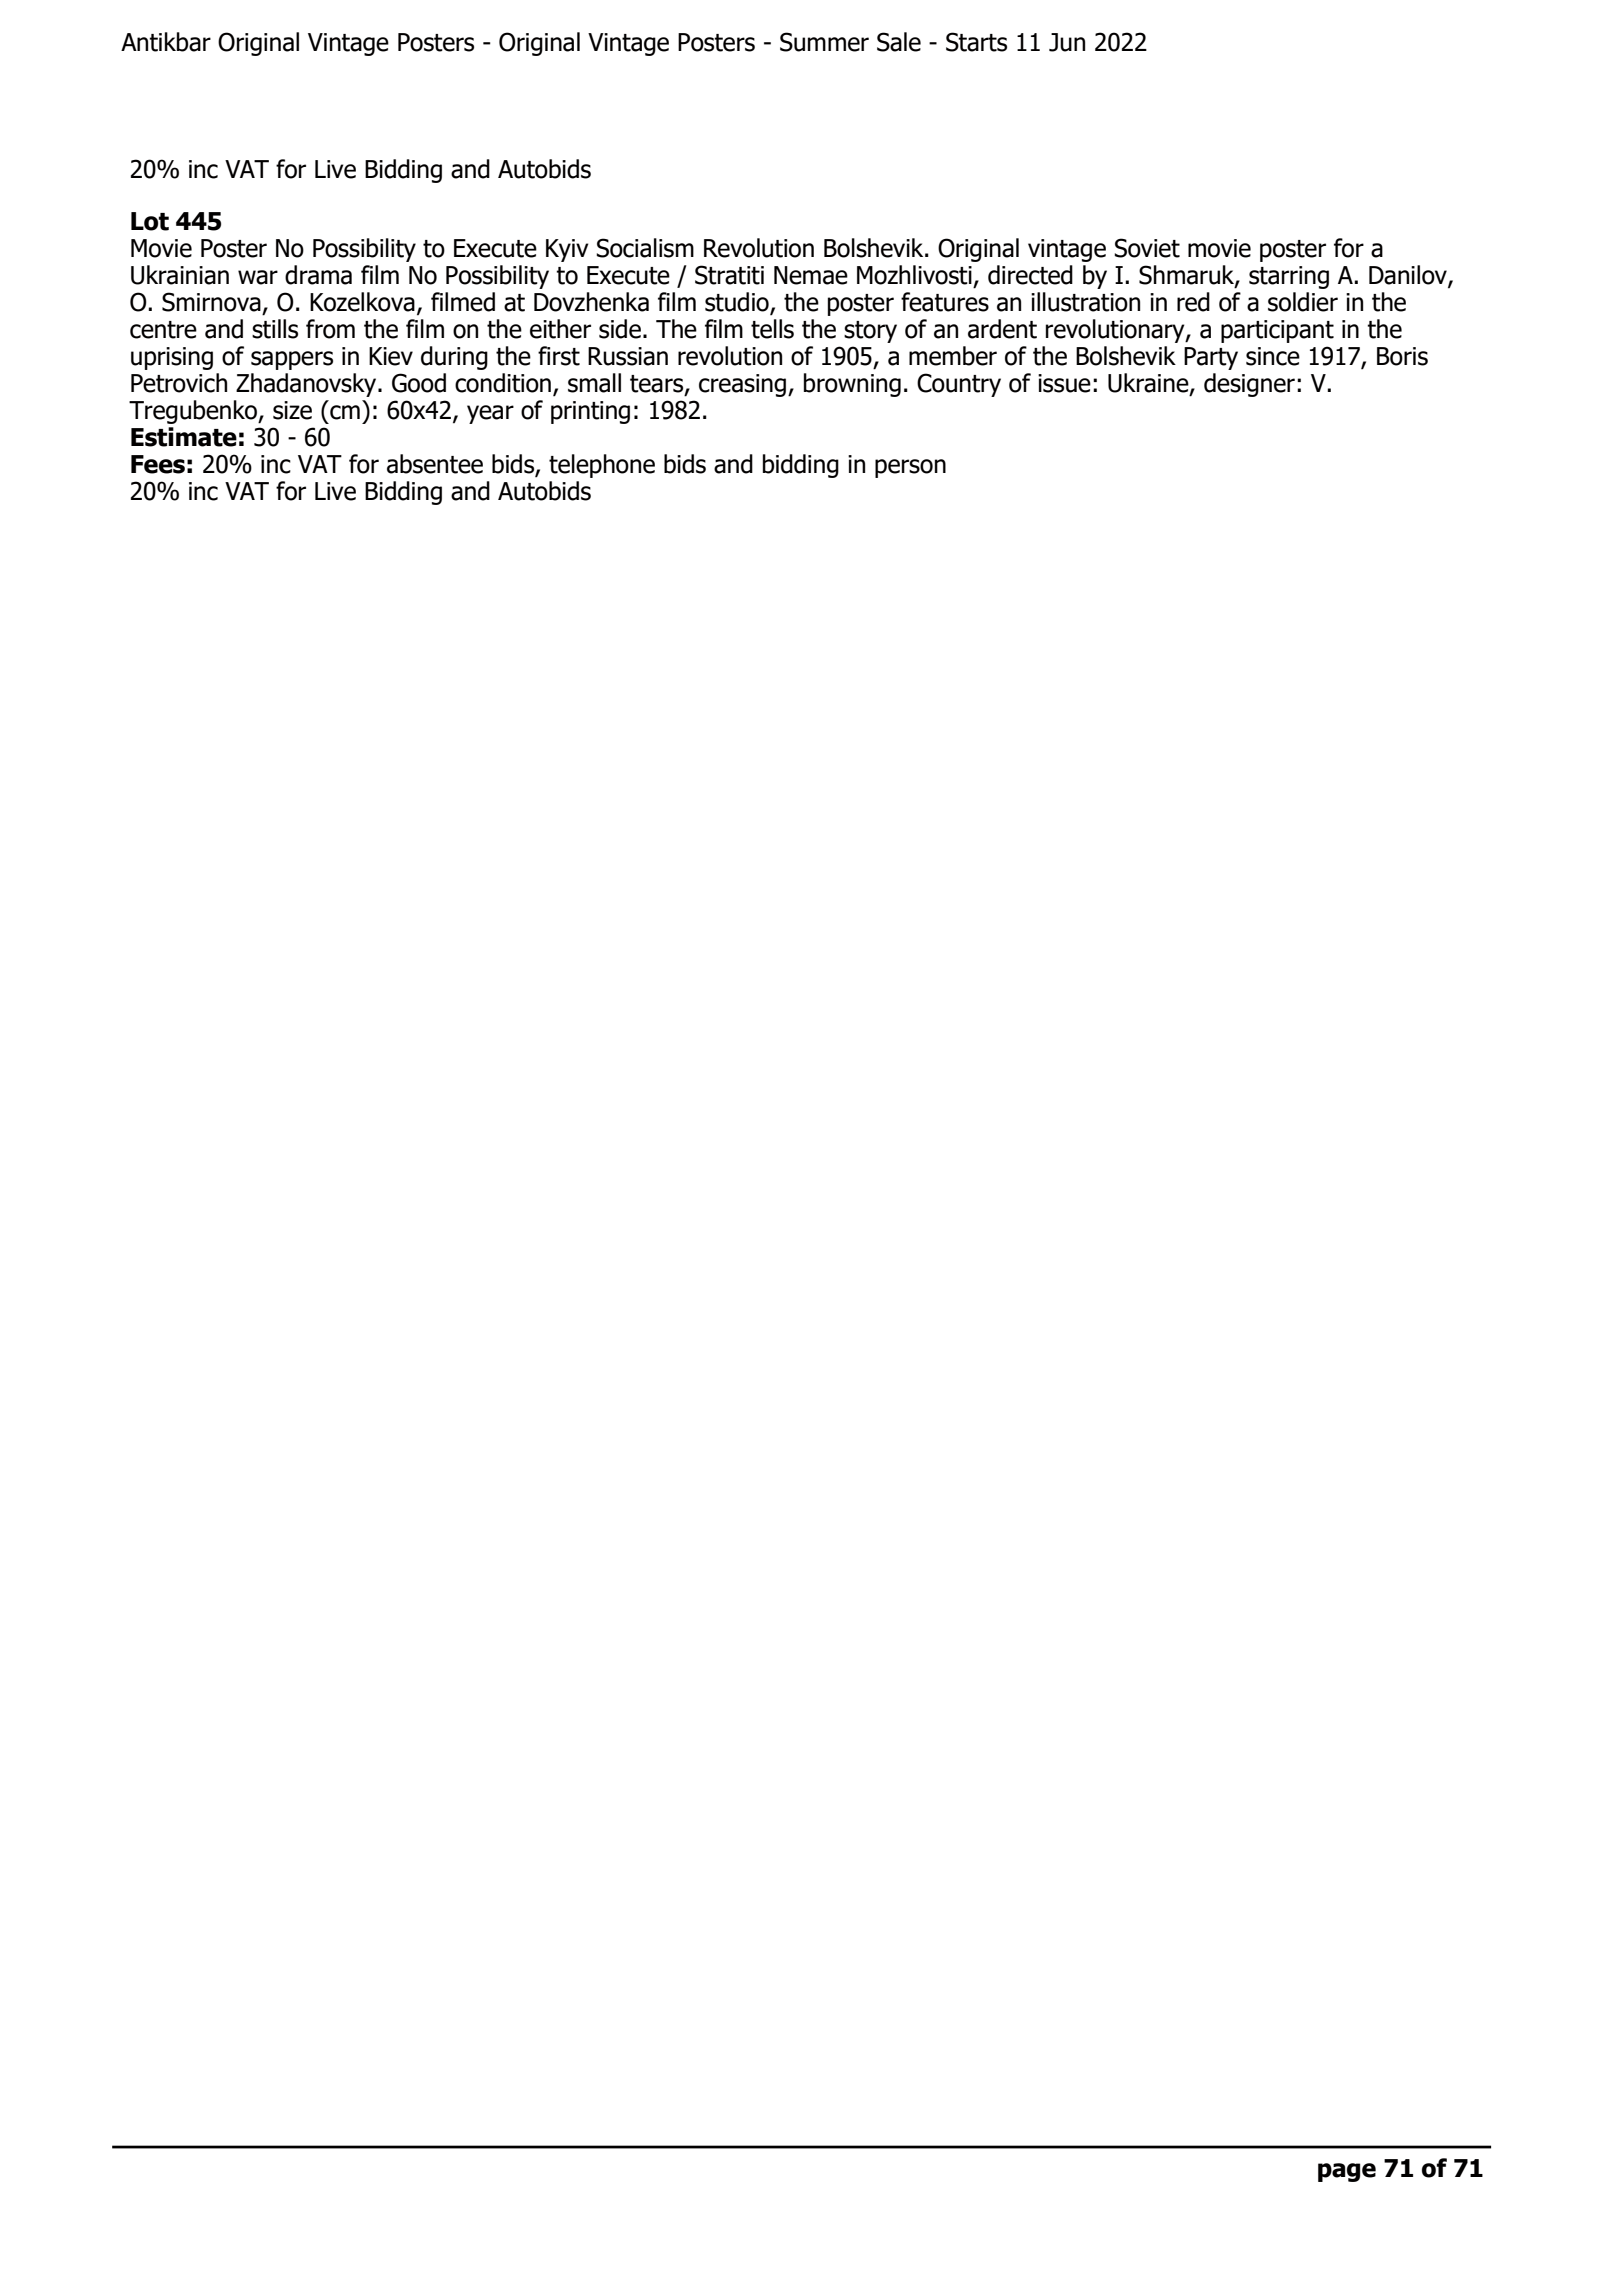 The width and height of the screenshot is (1608, 2276). What do you see at coordinates (824, 42) in the screenshot?
I see `Summer` at bounding box center [824, 42].
